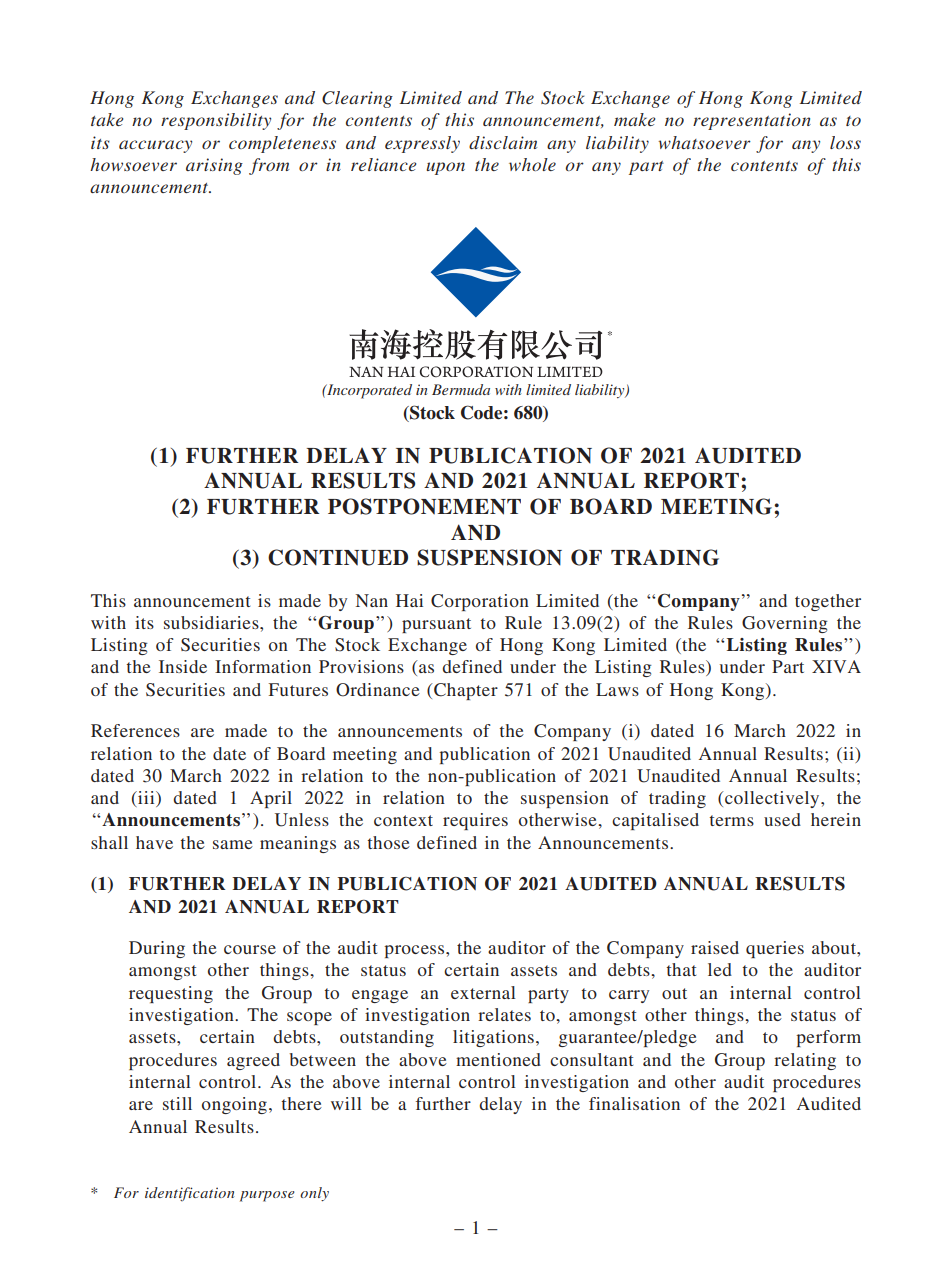  Describe the element at coordinates (785, 624) in the document. I see `Governing` at that location.
